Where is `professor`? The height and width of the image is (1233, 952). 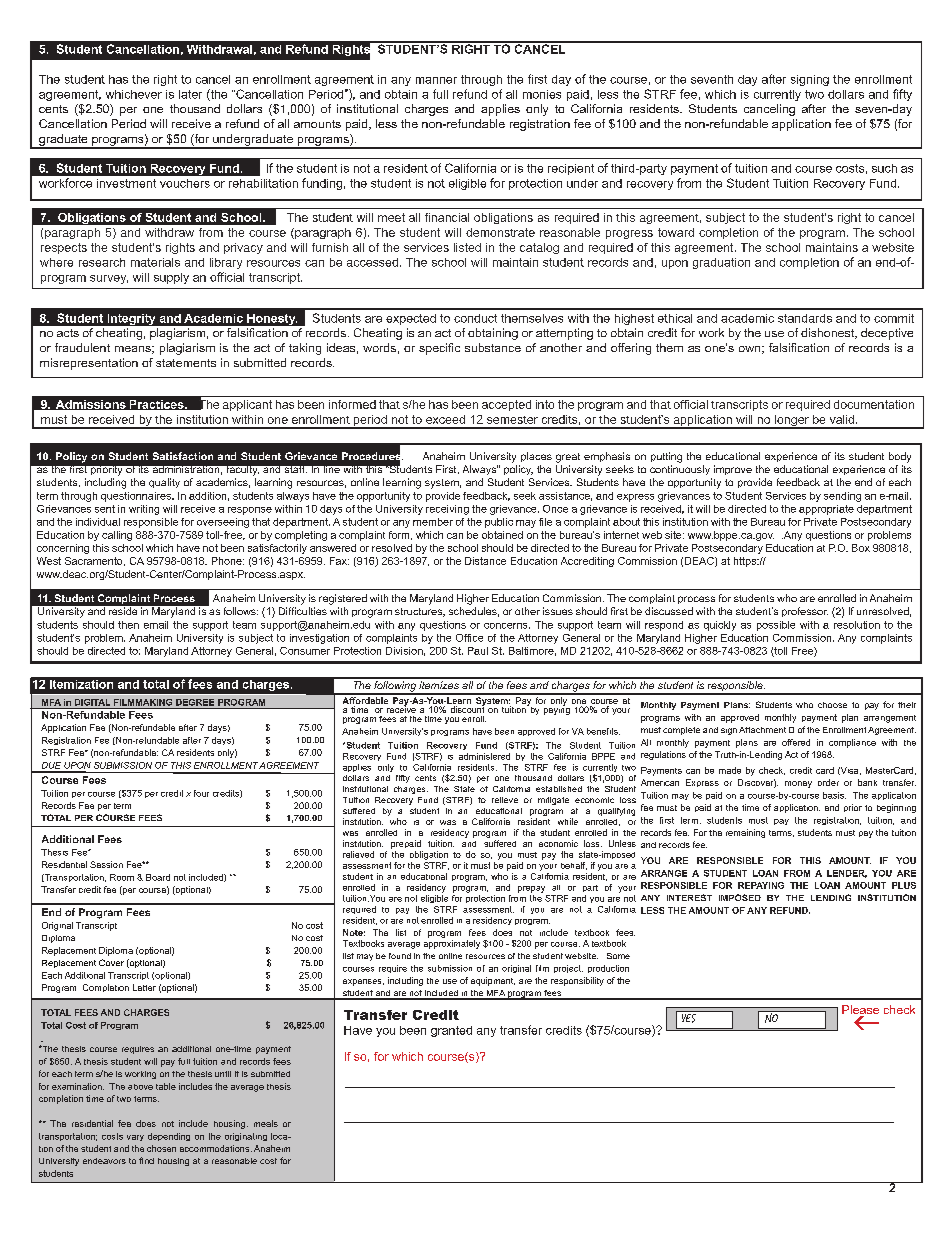 professor is located at coordinates (805, 612).
